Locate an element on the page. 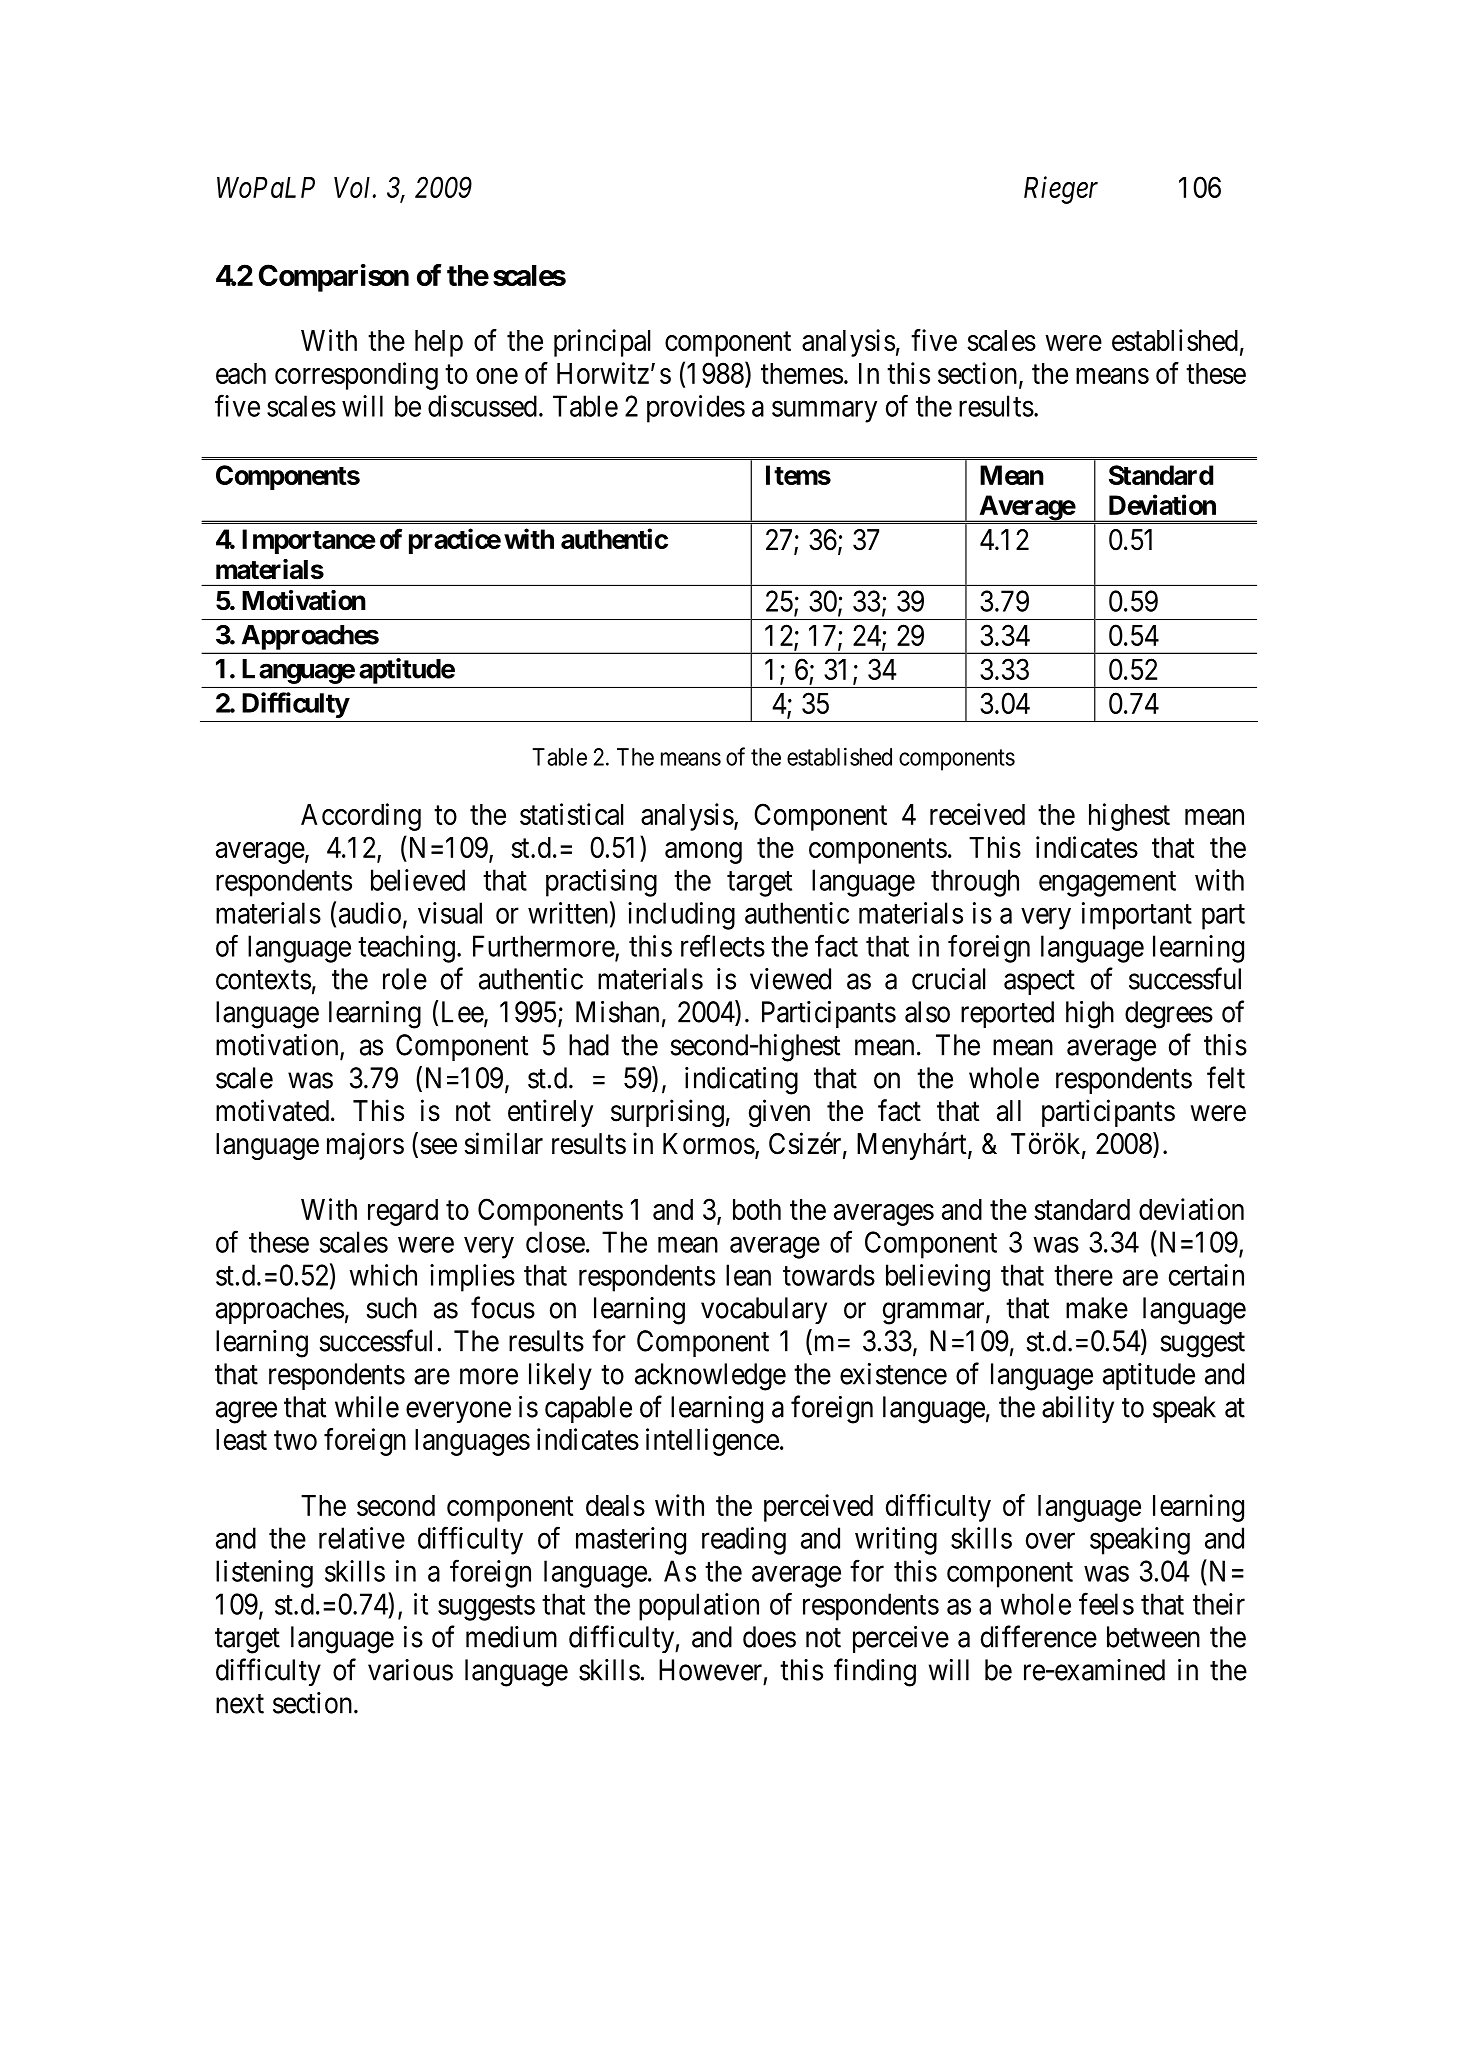 Image resolution: width=1458 pixels, height=2063 pixels. Comparison is located at coordinates (334, 278).
